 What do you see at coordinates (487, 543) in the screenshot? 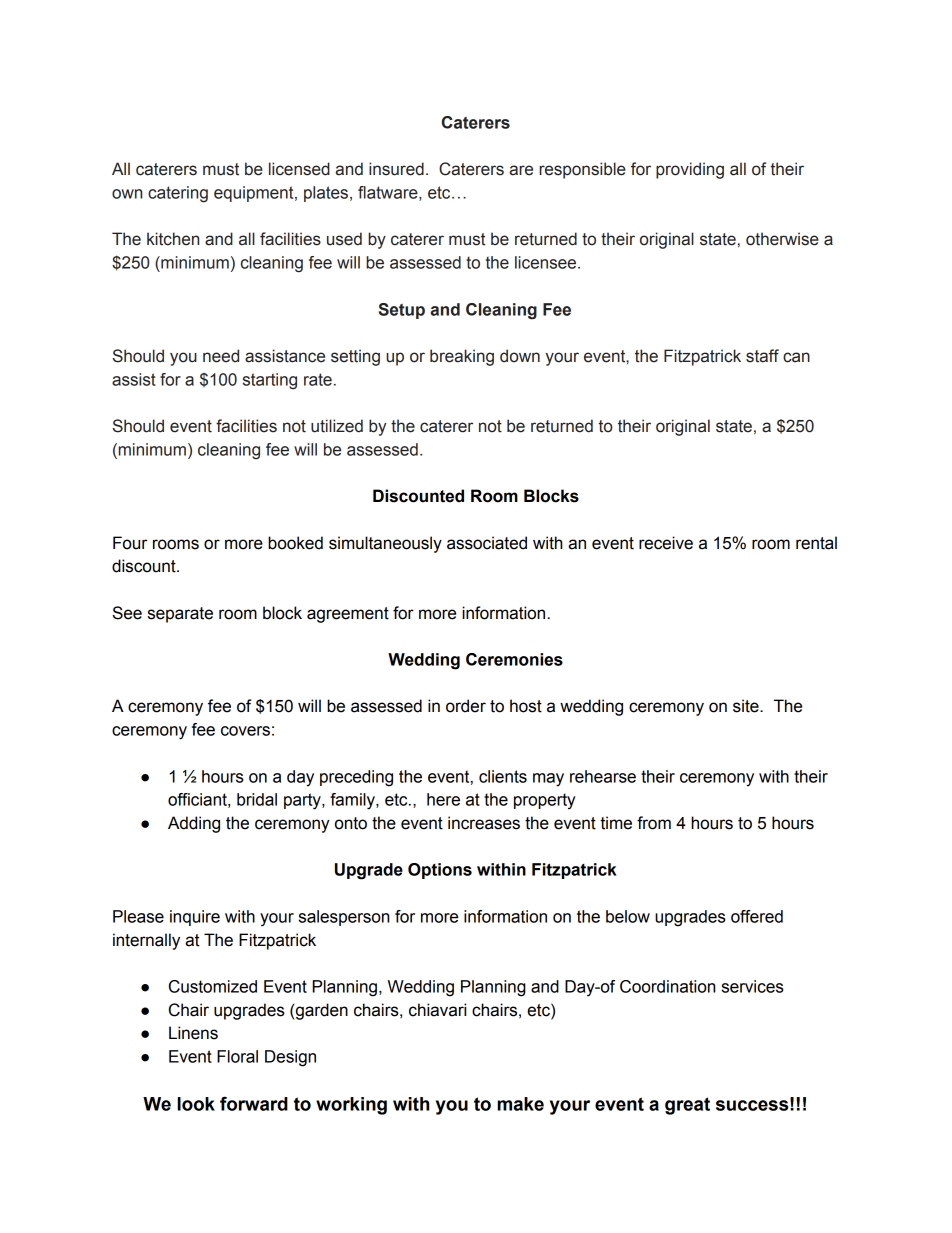
I see `associated` at bounding box center [487, 543].
